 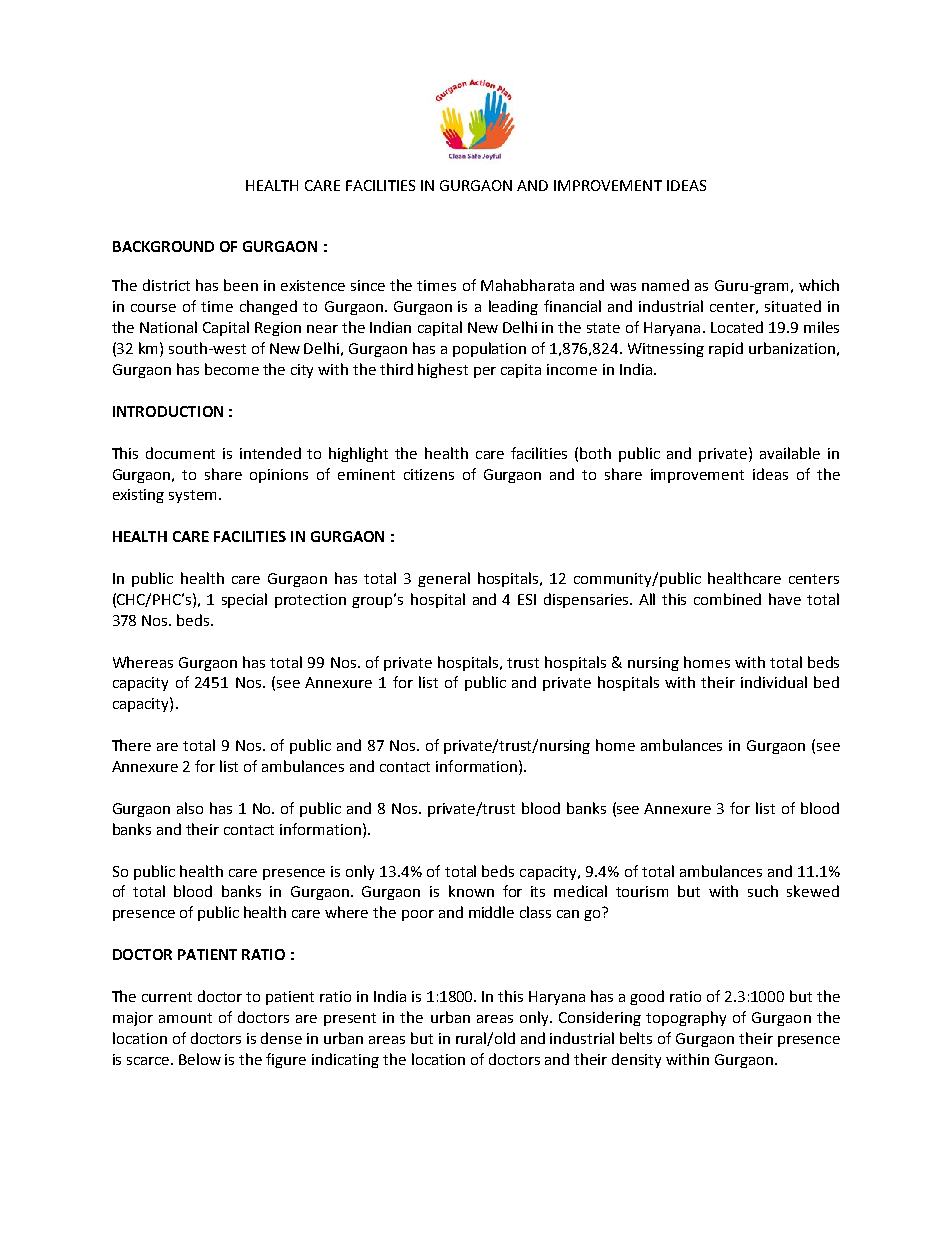 I want to click on system, so click(x=194, y=496).
